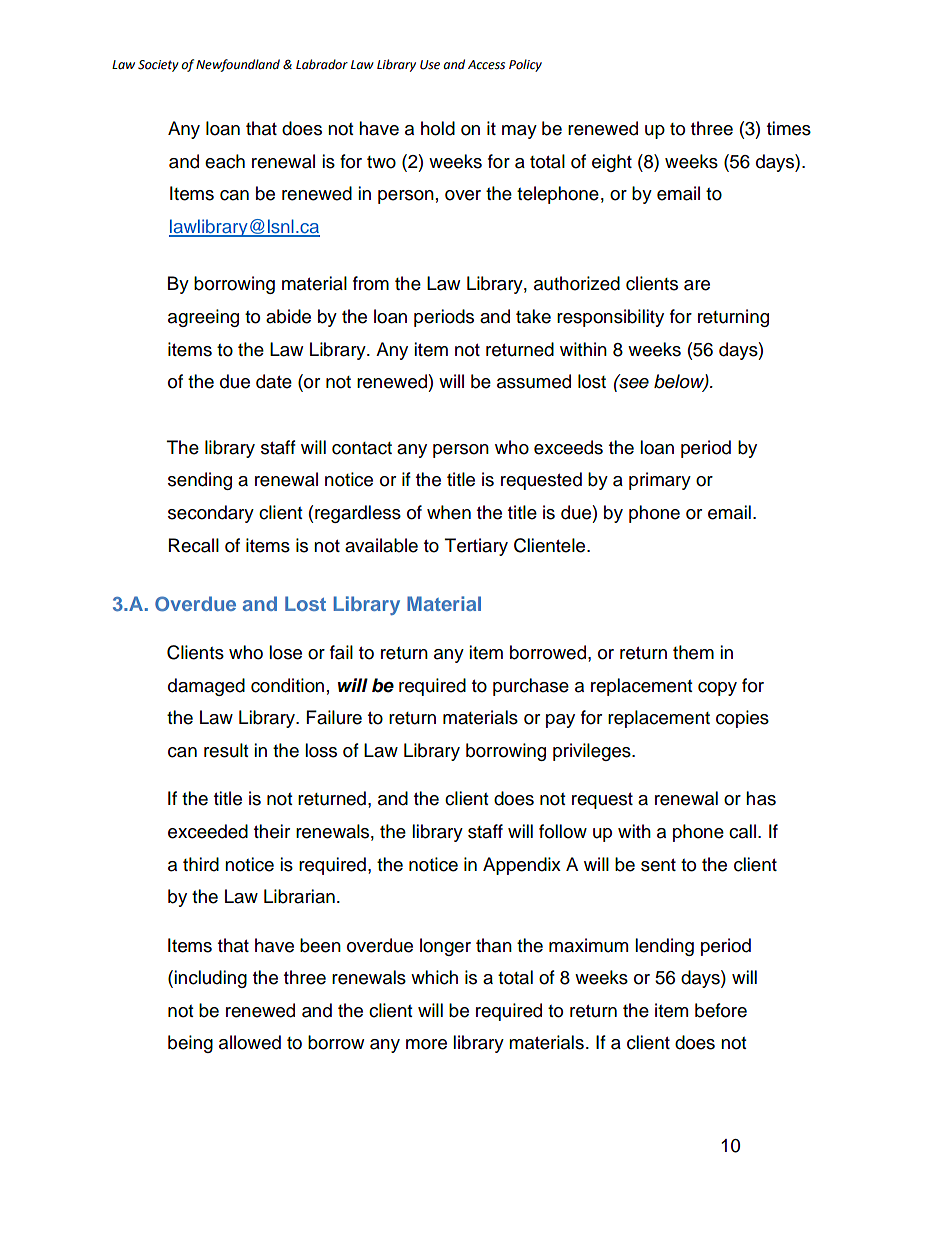 Image resolution: width=952 pixels, height=1233 pixels. What do you see at coordinates (486, 65) in the document?
I see `Access` at bounding box center [486, 65].
